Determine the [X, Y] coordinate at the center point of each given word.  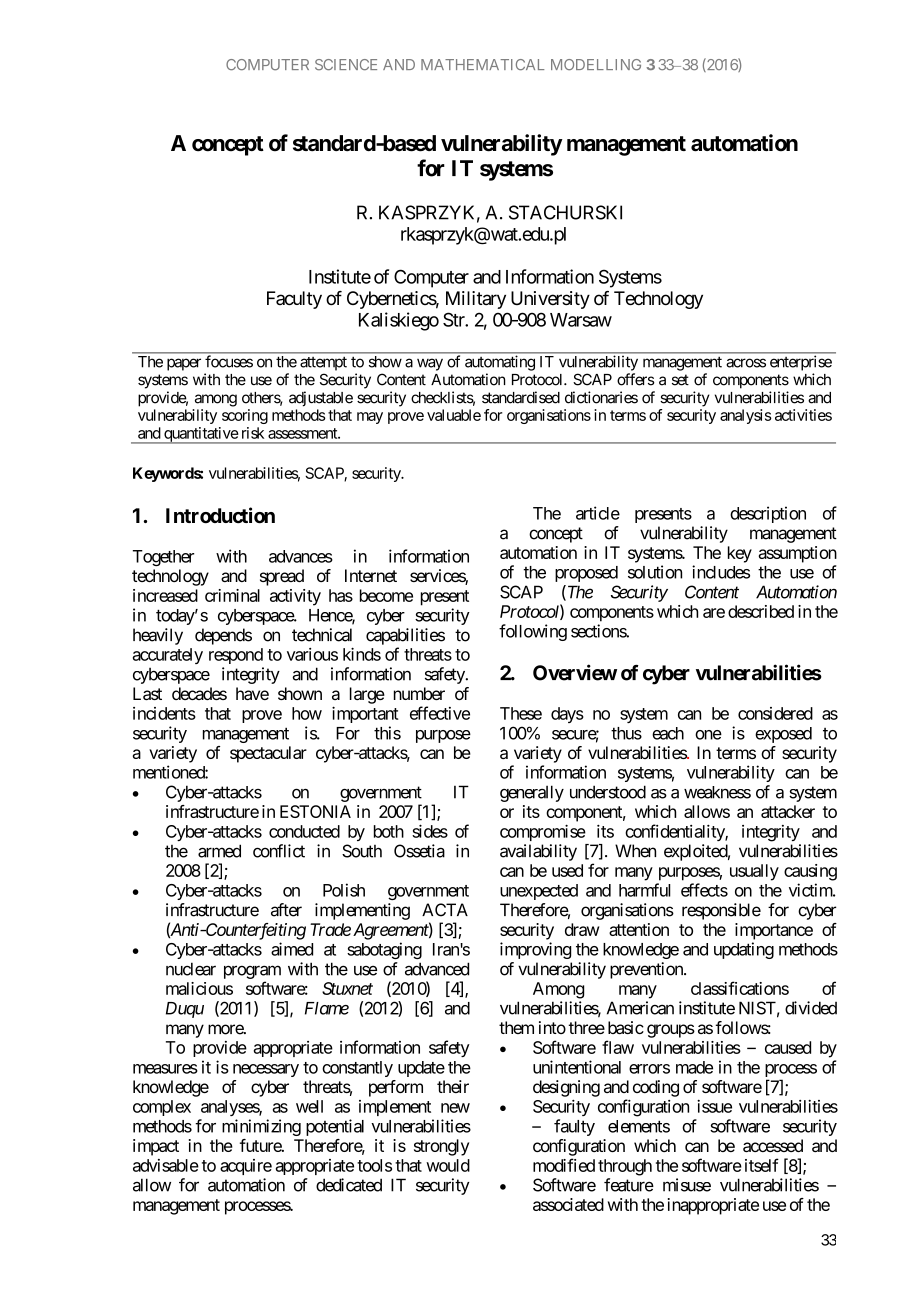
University [550, 300]
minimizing [261, 1127]
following [533, 632]
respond [236, 656]
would [448, 1165]
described [761, 611]
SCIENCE [346, 64]
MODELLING [596, 64]
